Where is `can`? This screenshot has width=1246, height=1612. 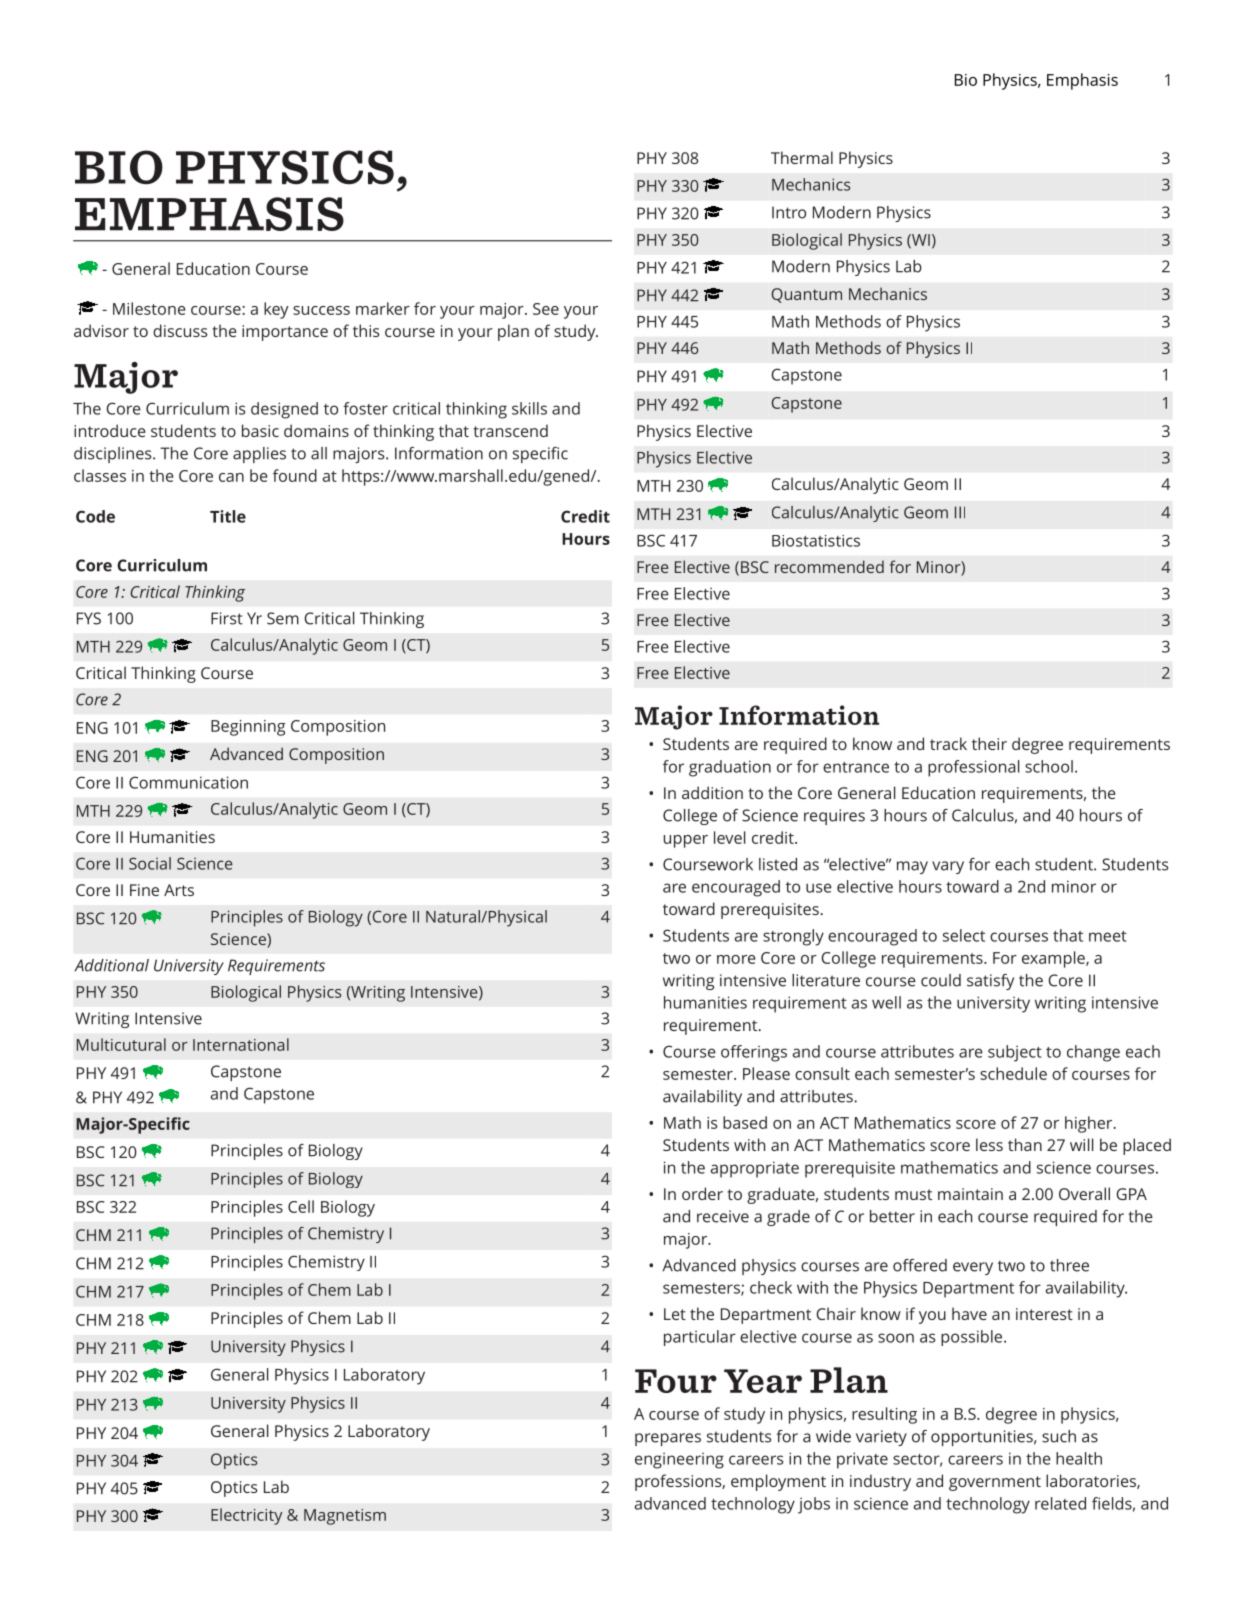
can is located at coordinates (231, 477).
